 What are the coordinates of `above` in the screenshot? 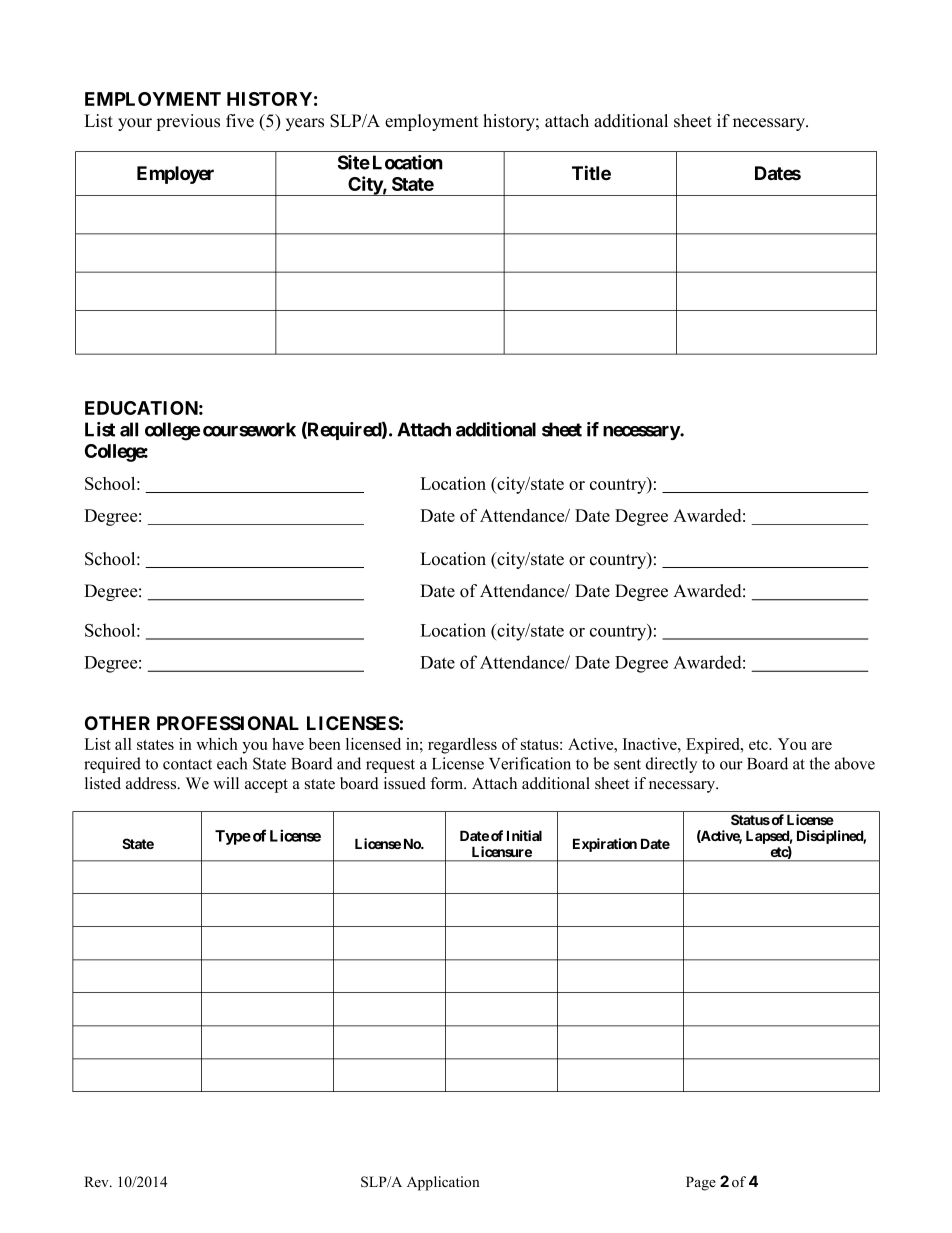 It's located at (855, 763).
